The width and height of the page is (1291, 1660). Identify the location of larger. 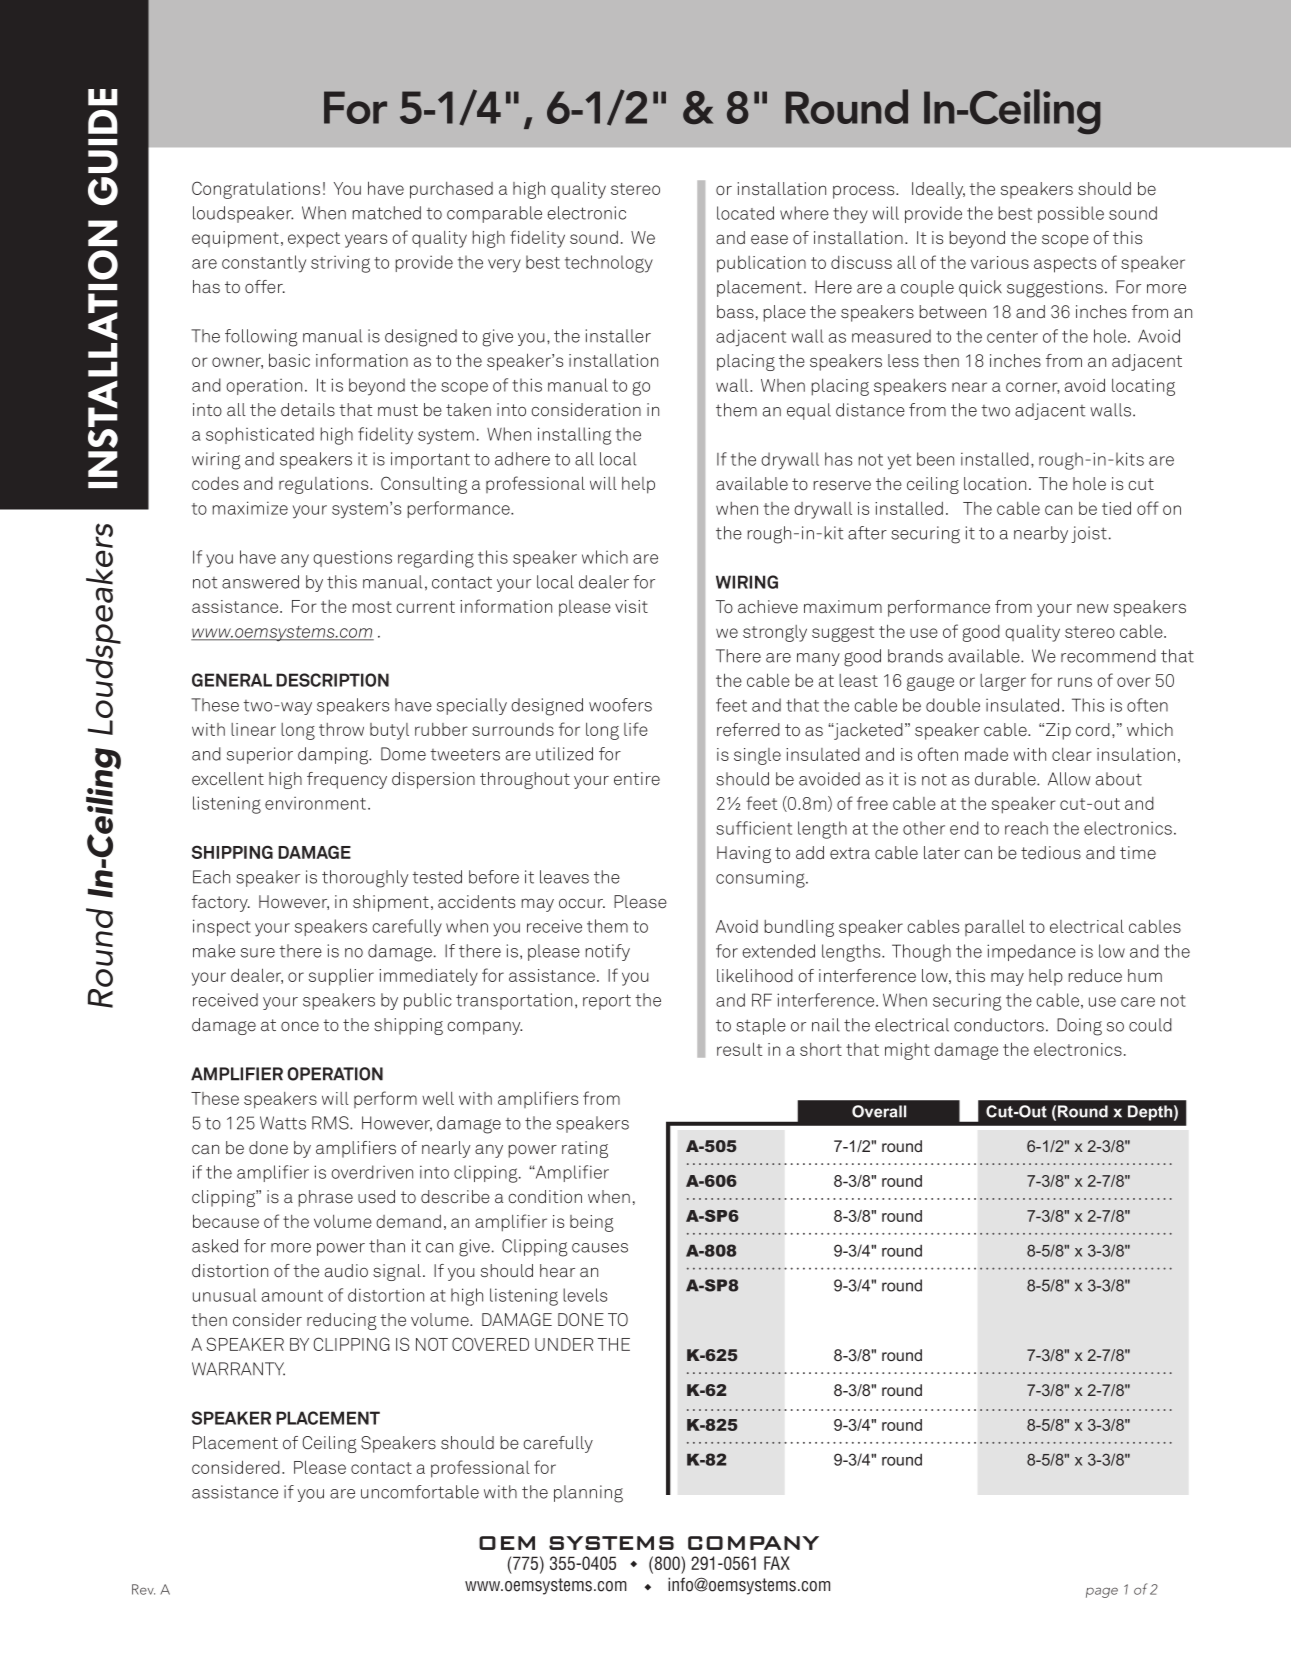
(1003, 682).
